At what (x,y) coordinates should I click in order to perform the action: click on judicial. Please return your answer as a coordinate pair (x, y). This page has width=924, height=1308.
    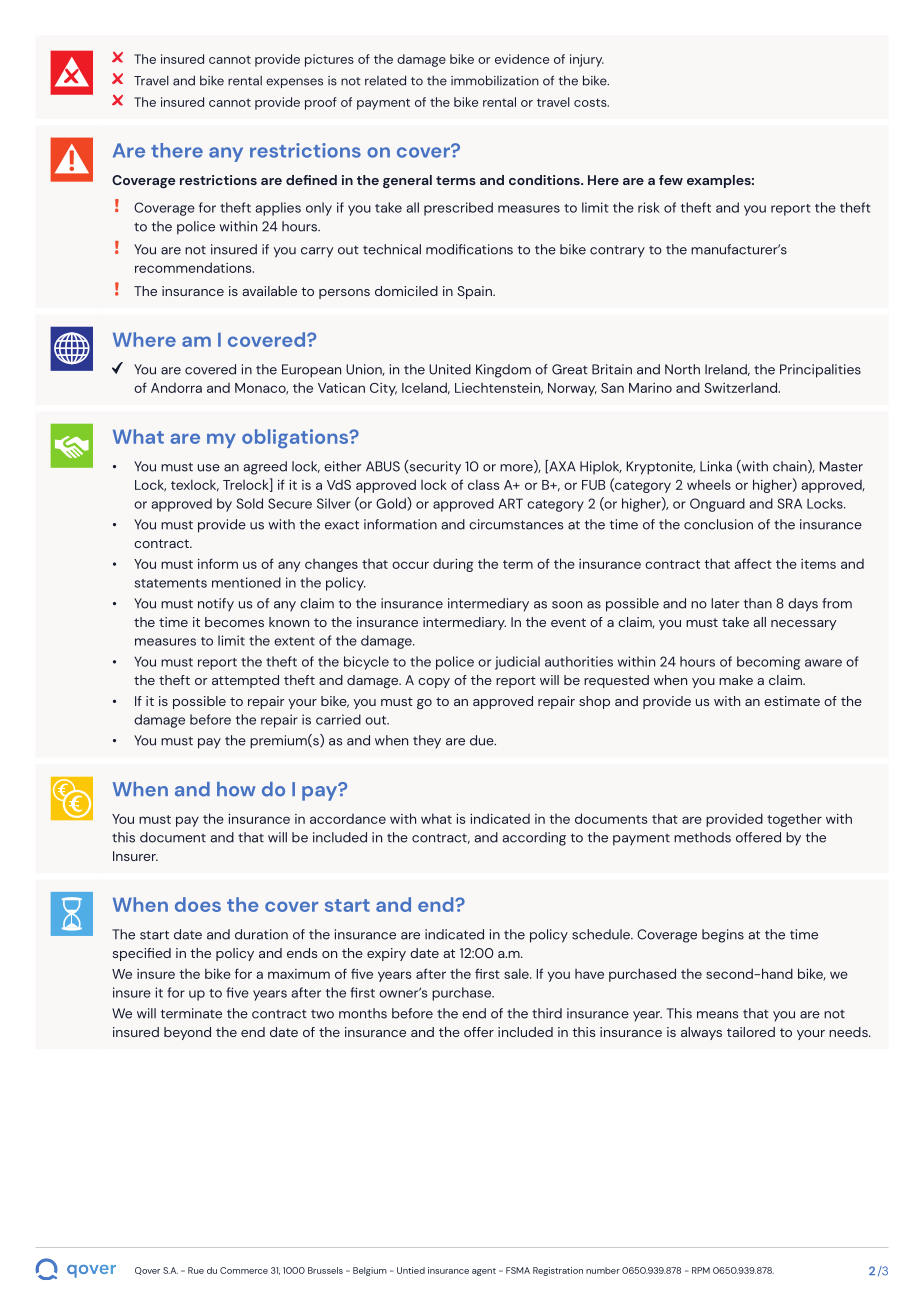
    Looking at the image, I should click on (517, 663).
